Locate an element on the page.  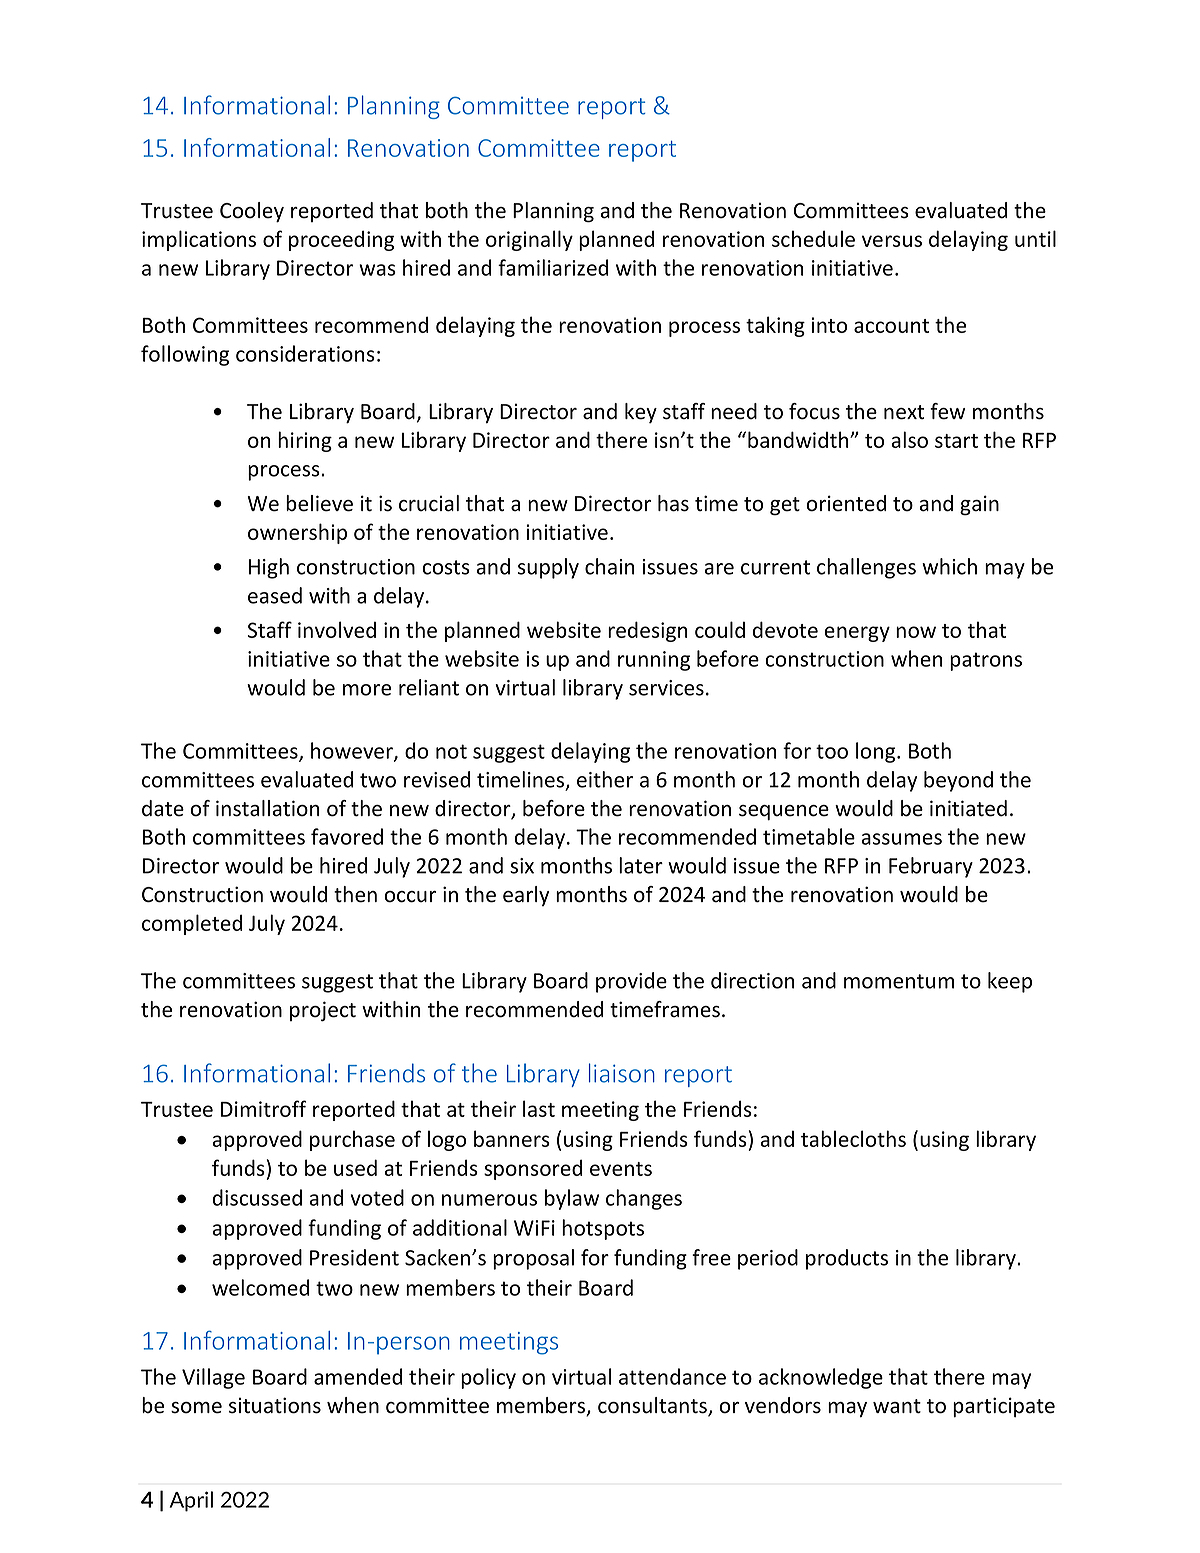
consultants is located at coordinates (653, 1406).
